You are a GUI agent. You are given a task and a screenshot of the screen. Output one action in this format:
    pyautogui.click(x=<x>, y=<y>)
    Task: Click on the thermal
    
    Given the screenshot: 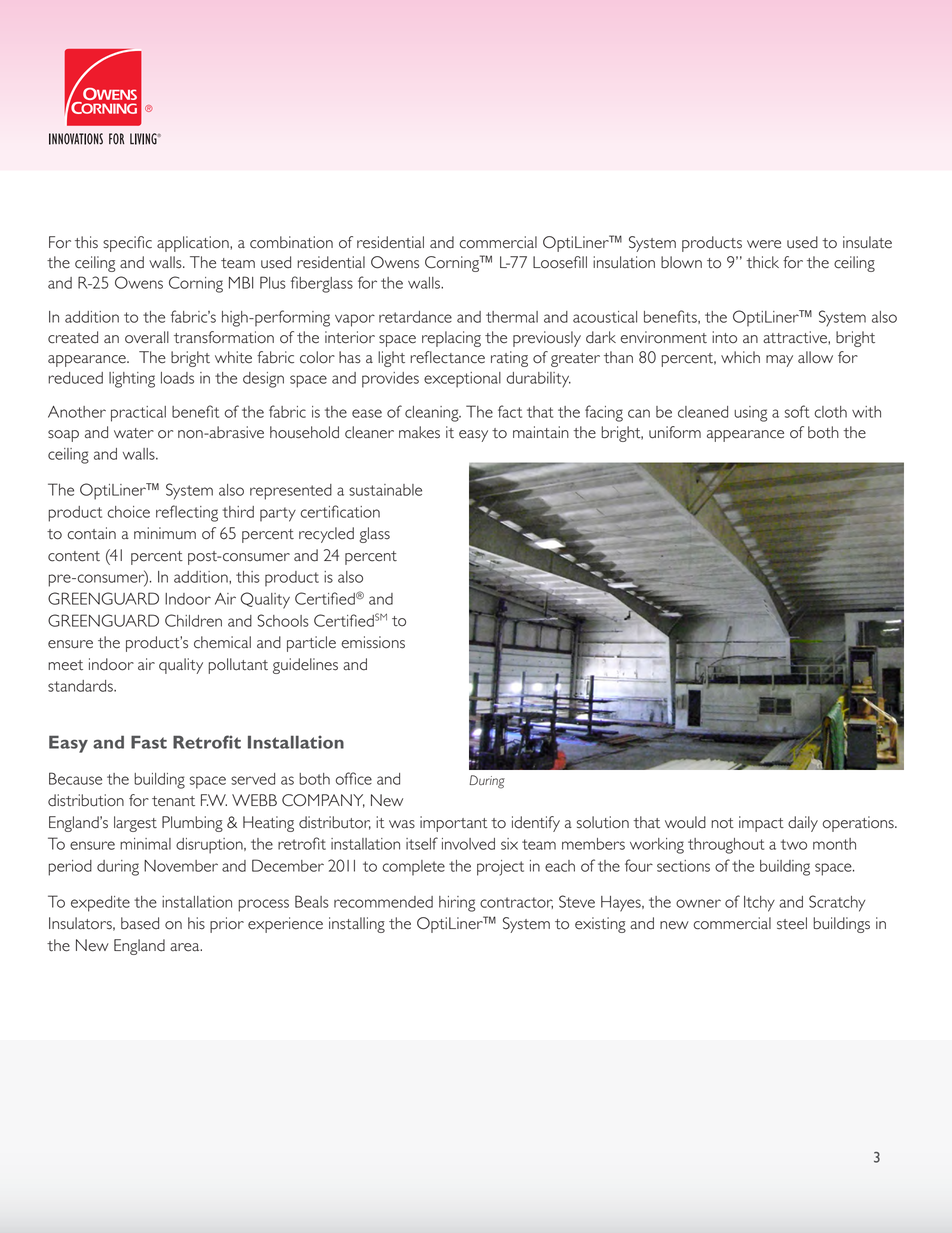 What is the action you would take?
    pyautogui.click(x=512, y=317)
